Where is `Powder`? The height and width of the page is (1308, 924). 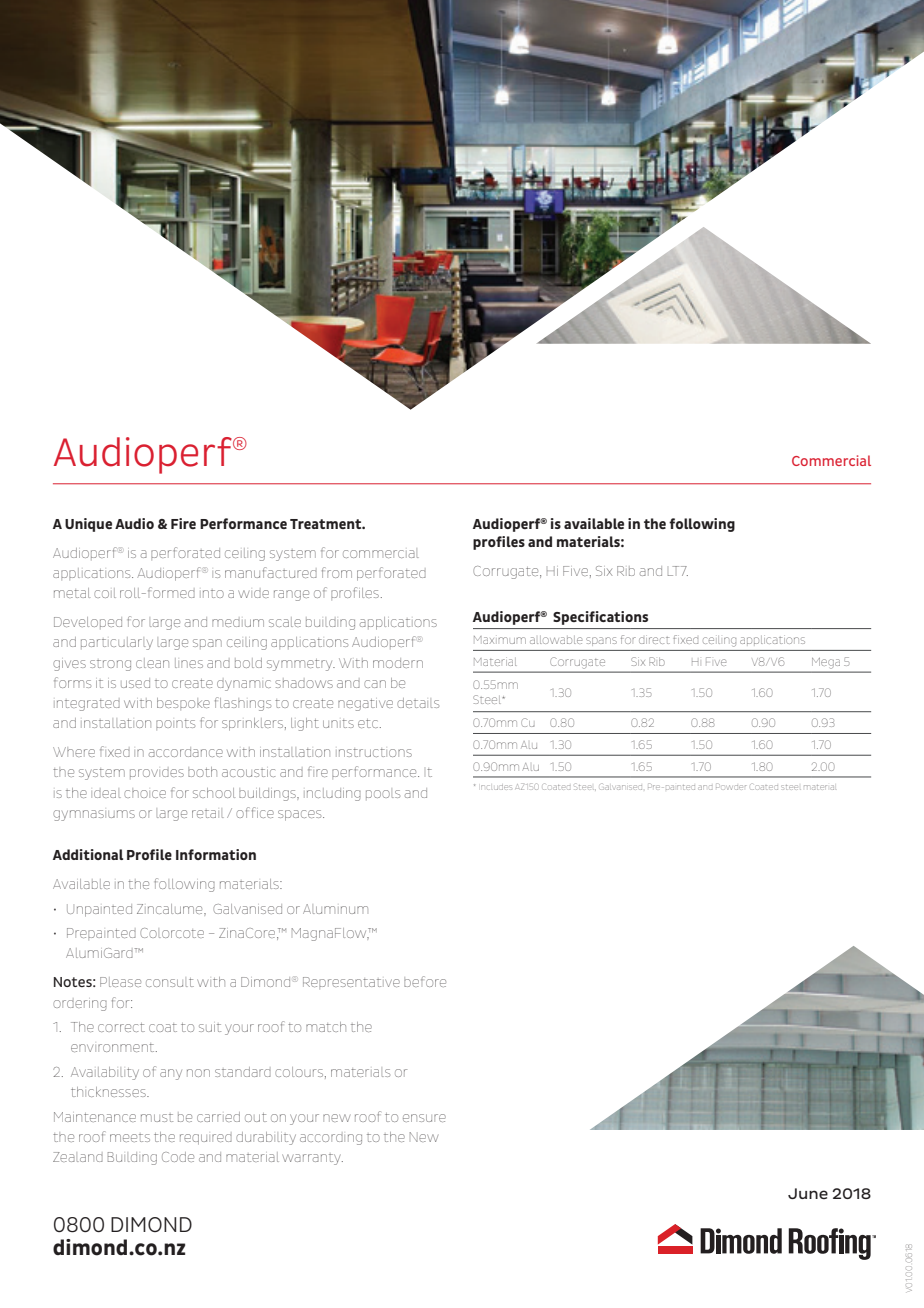
Powder is located at coordinates (731, 786).
